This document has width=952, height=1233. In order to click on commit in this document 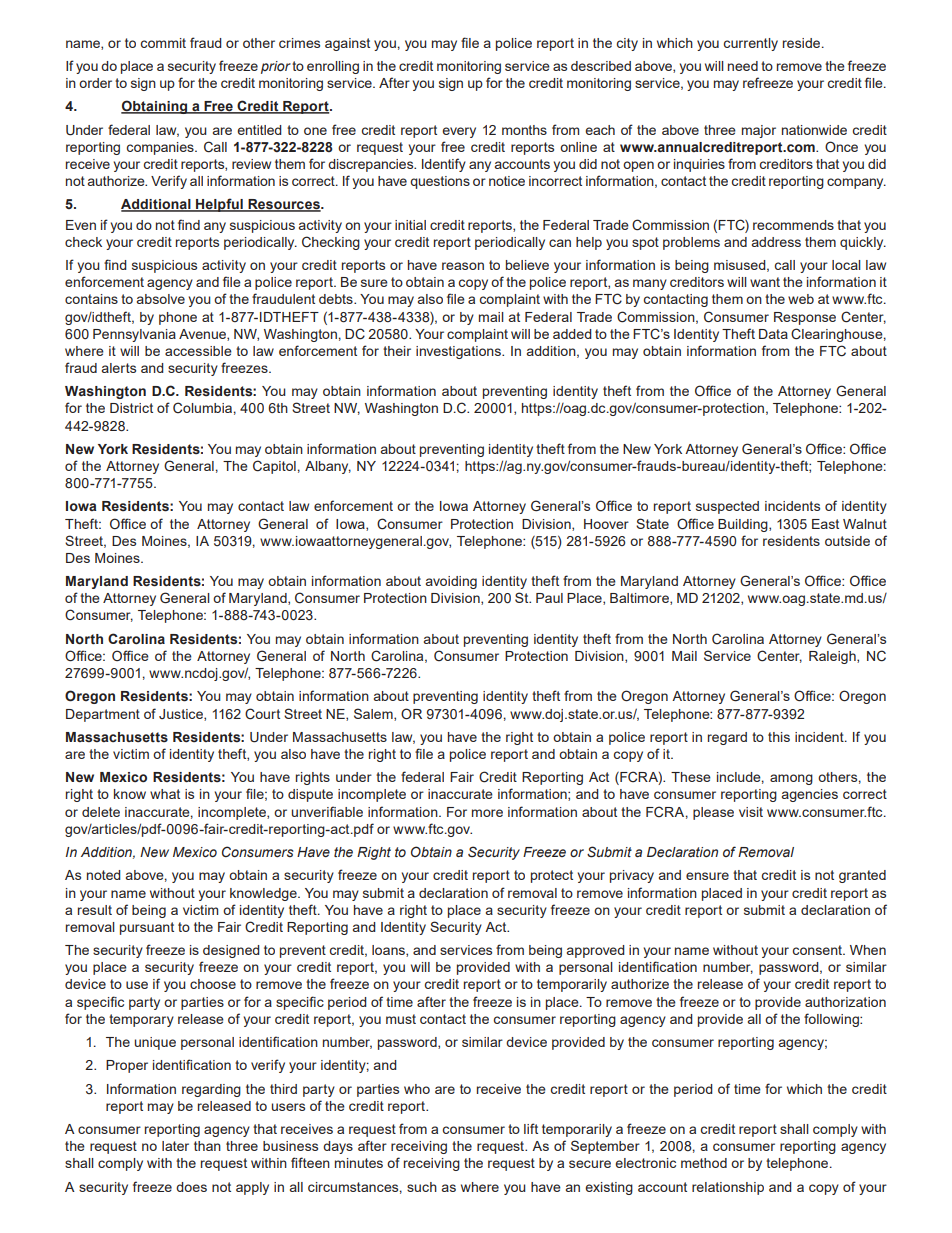, I will do `click(163, 43)`.
